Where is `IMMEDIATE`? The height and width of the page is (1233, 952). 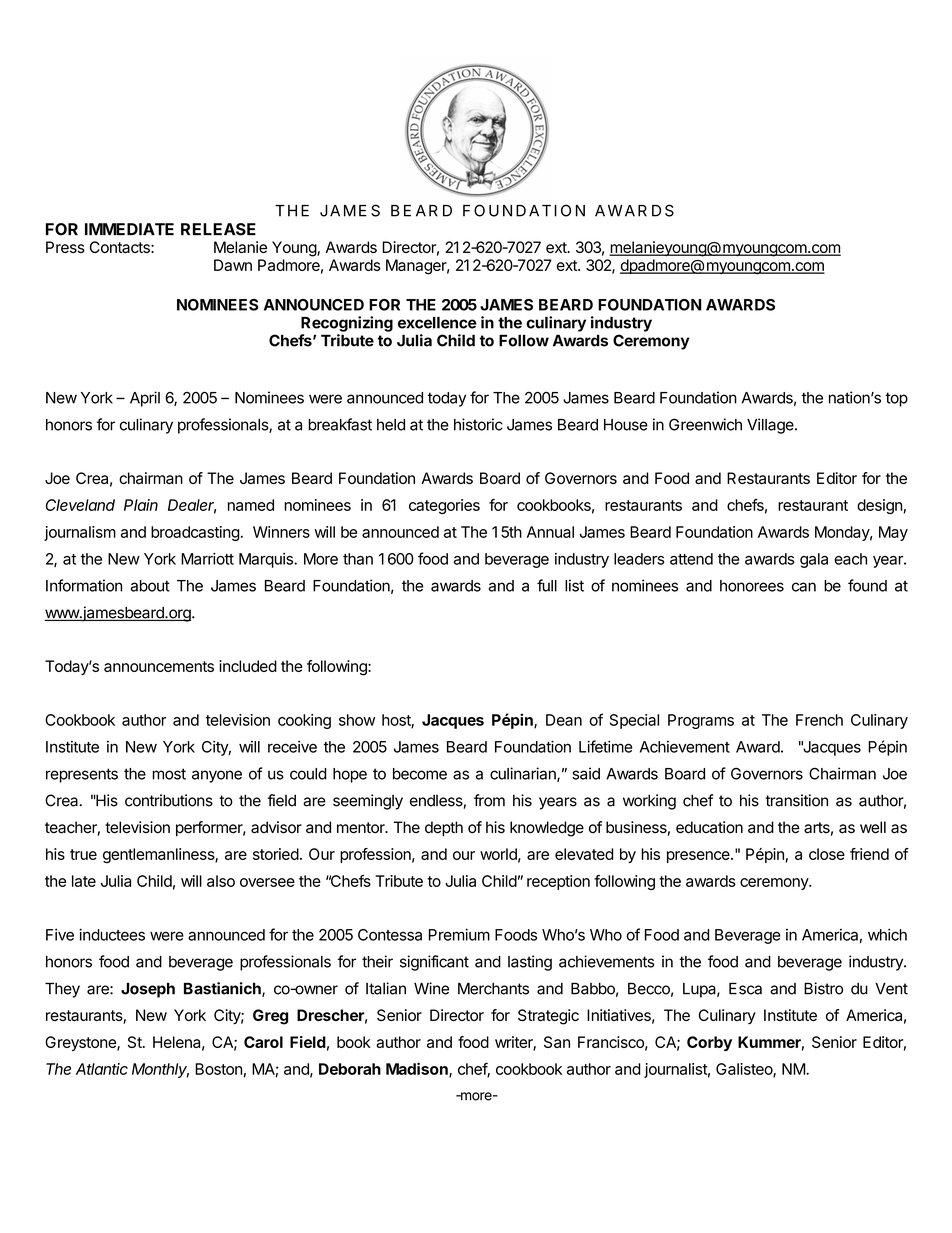
IMMEDIATE is located at coordinates (129, 229).
